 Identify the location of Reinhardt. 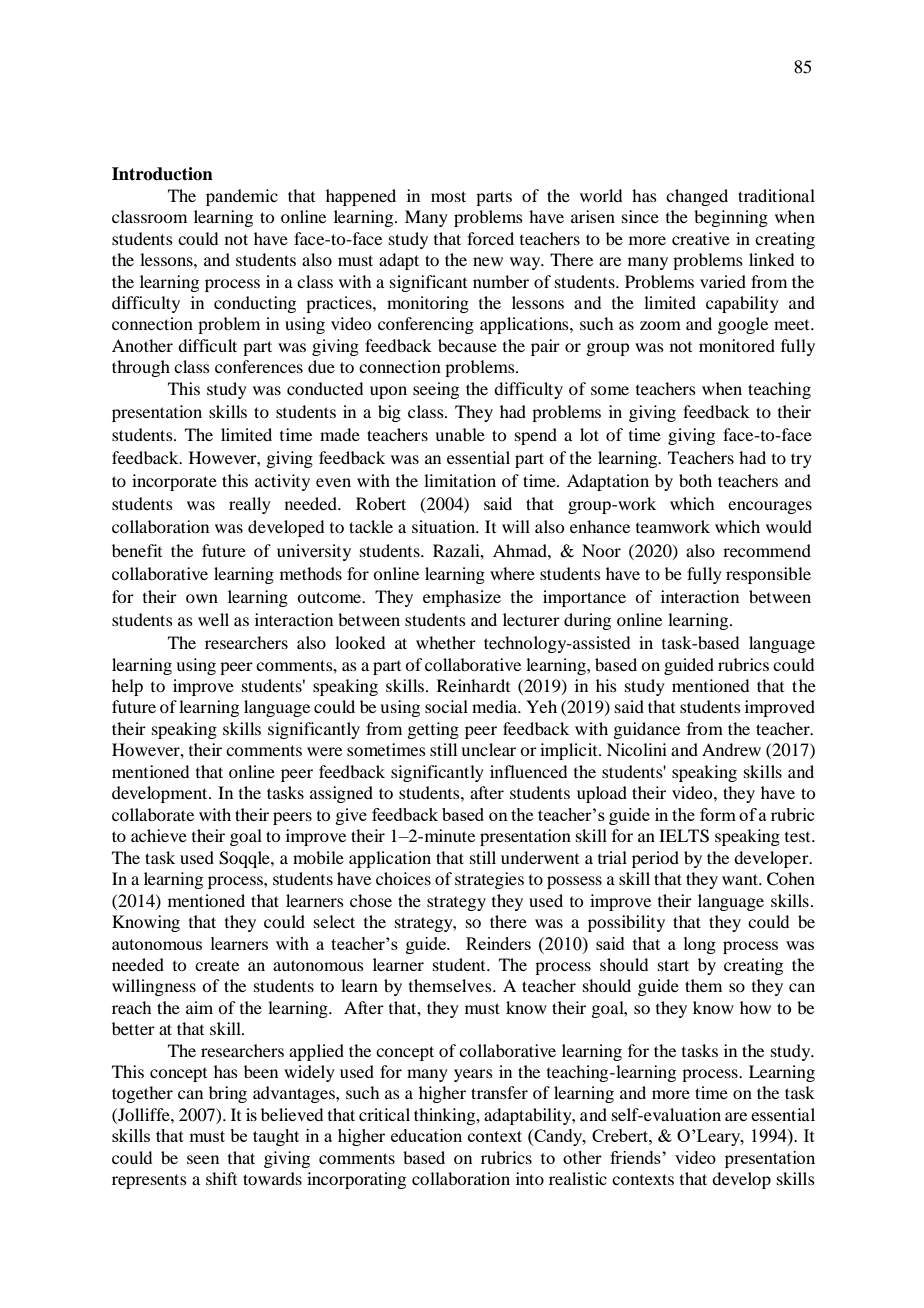
(473, 685).
